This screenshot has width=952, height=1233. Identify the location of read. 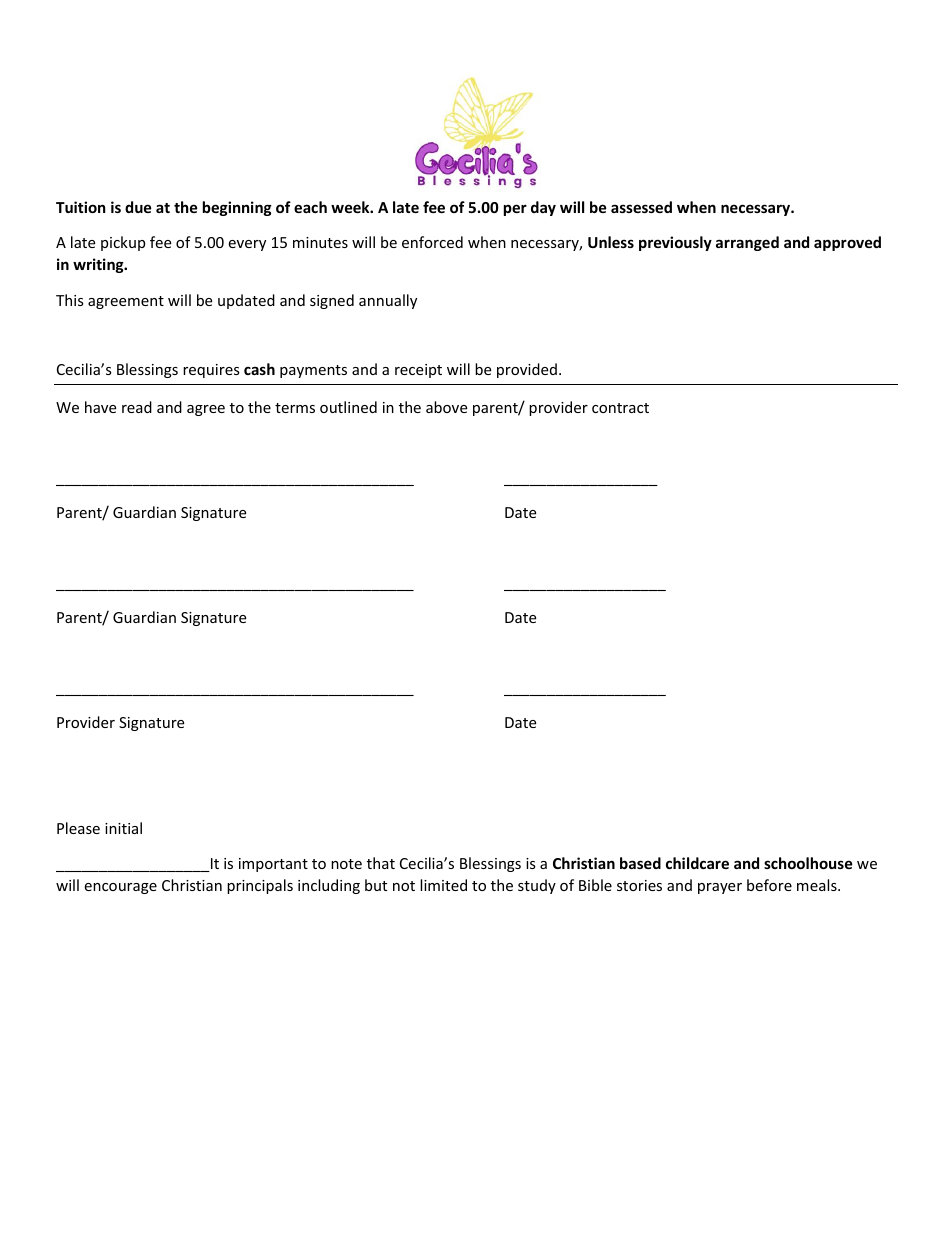
(137, 407).
